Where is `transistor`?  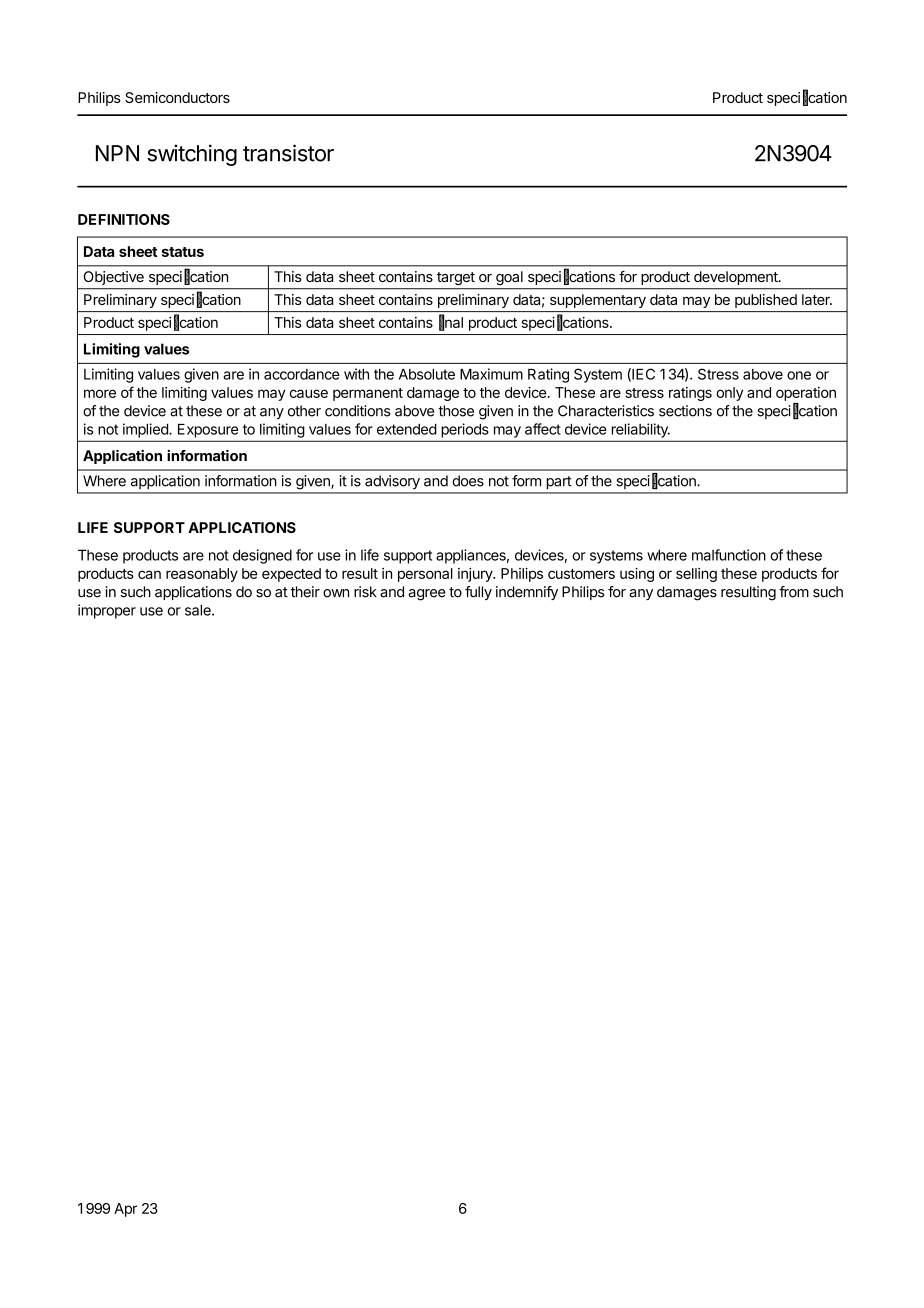
transistor is located at coordinates (288, 153).
